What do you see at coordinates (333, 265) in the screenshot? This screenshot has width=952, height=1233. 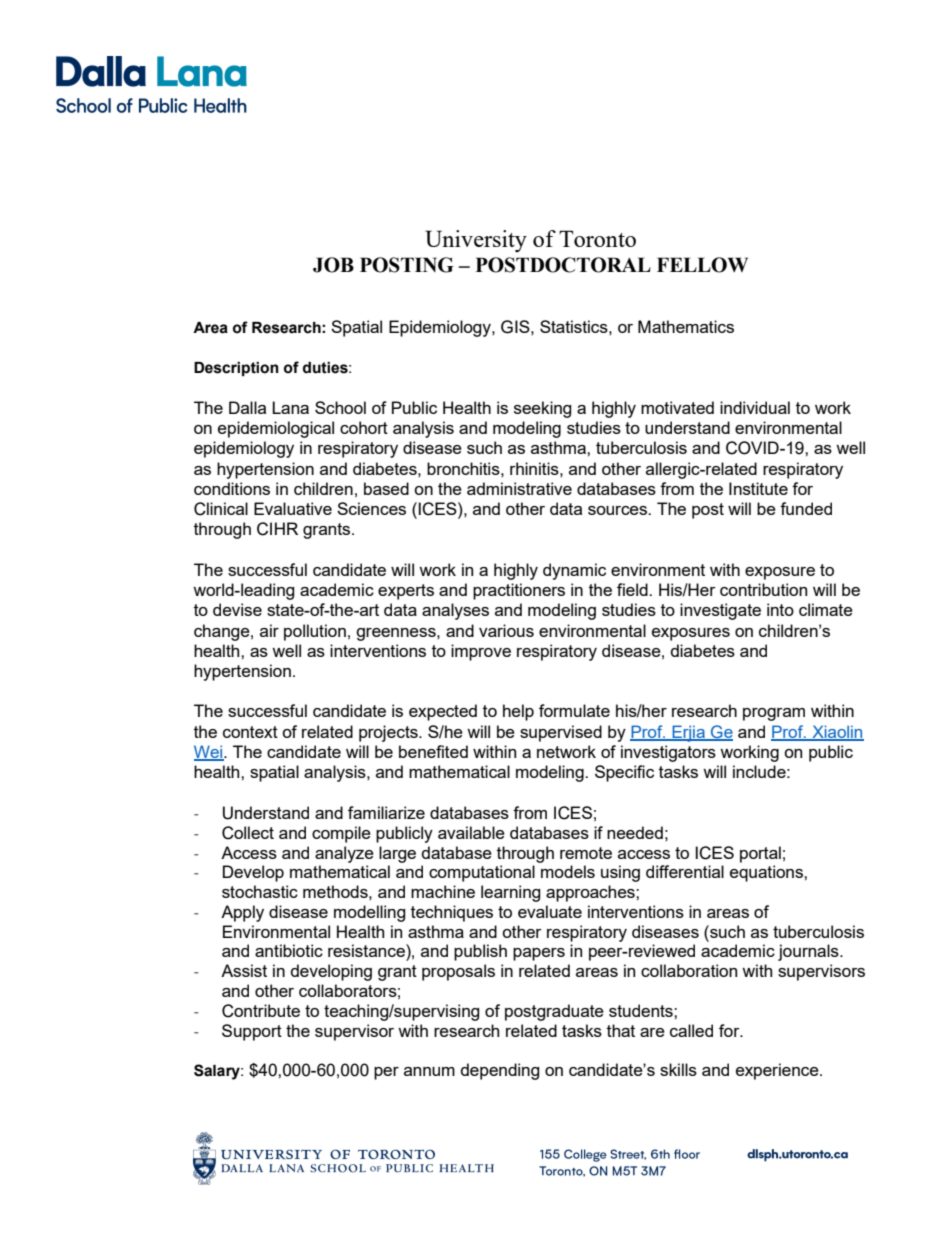 I see `JOB` at bounding box center [333, 265].
